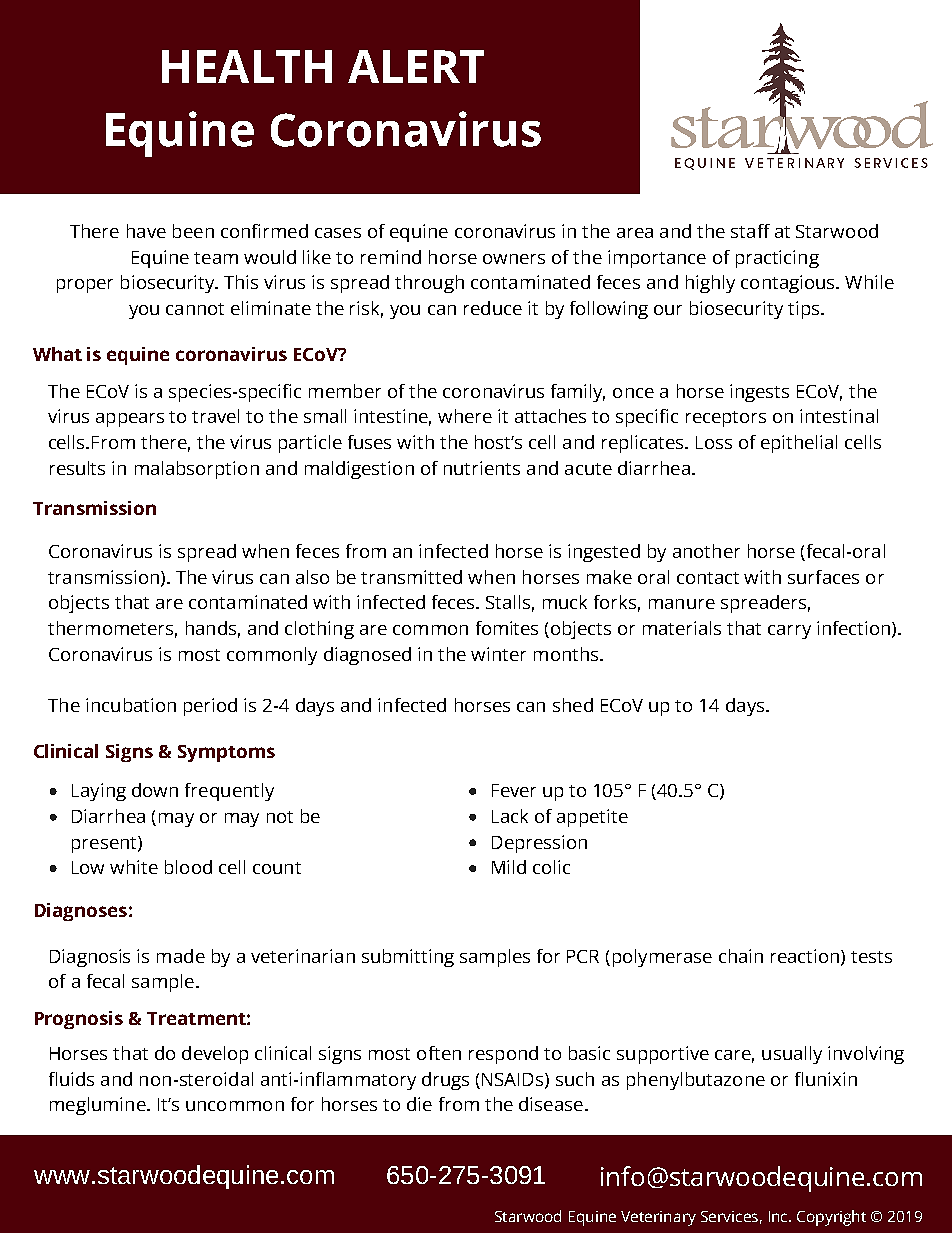 This screenshot has height=1233, width=952. I want to click on HEALTH, so click(247, 66).
